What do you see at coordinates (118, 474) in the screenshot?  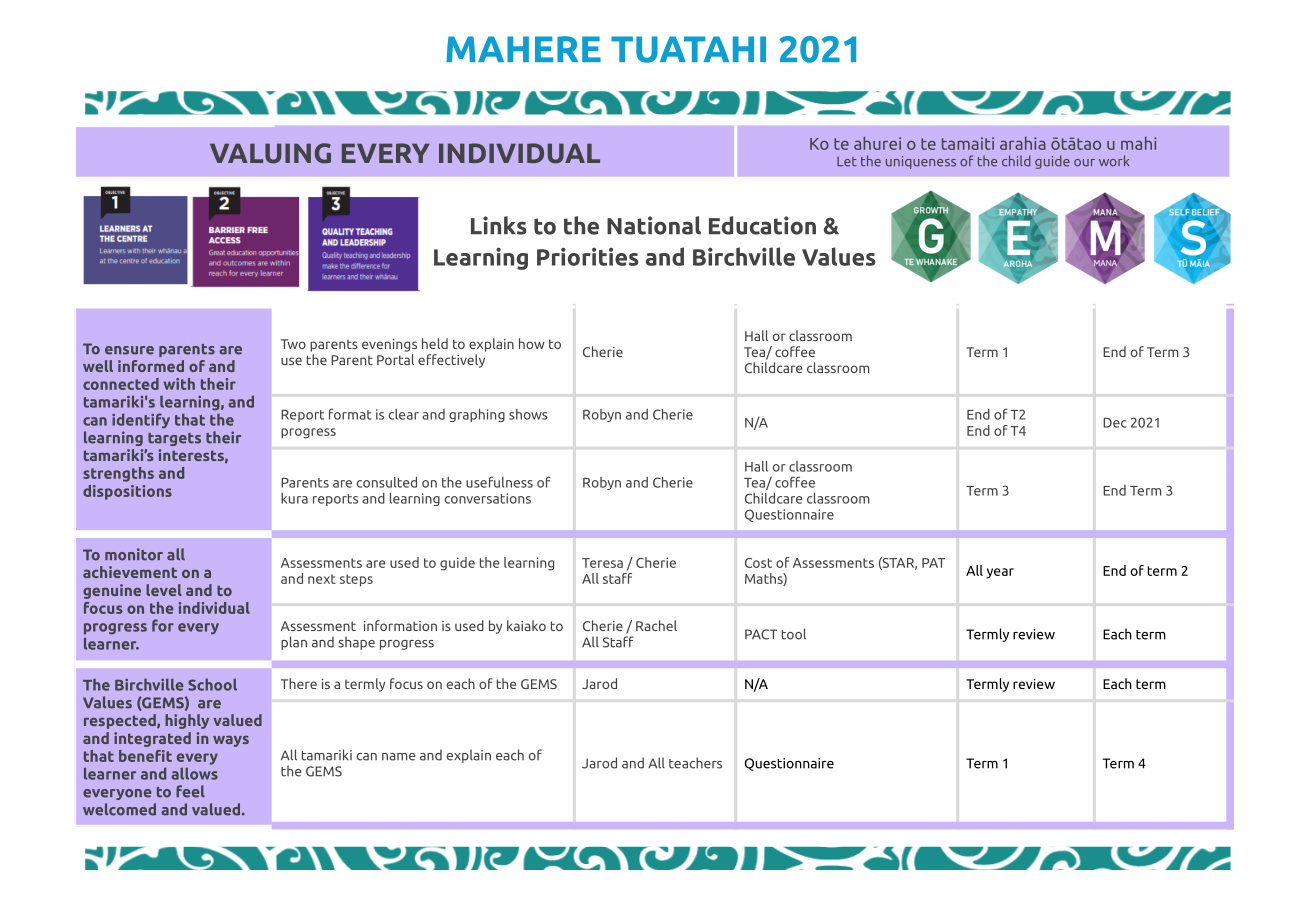 I see `strengths` at bounding box center [118, 474].
